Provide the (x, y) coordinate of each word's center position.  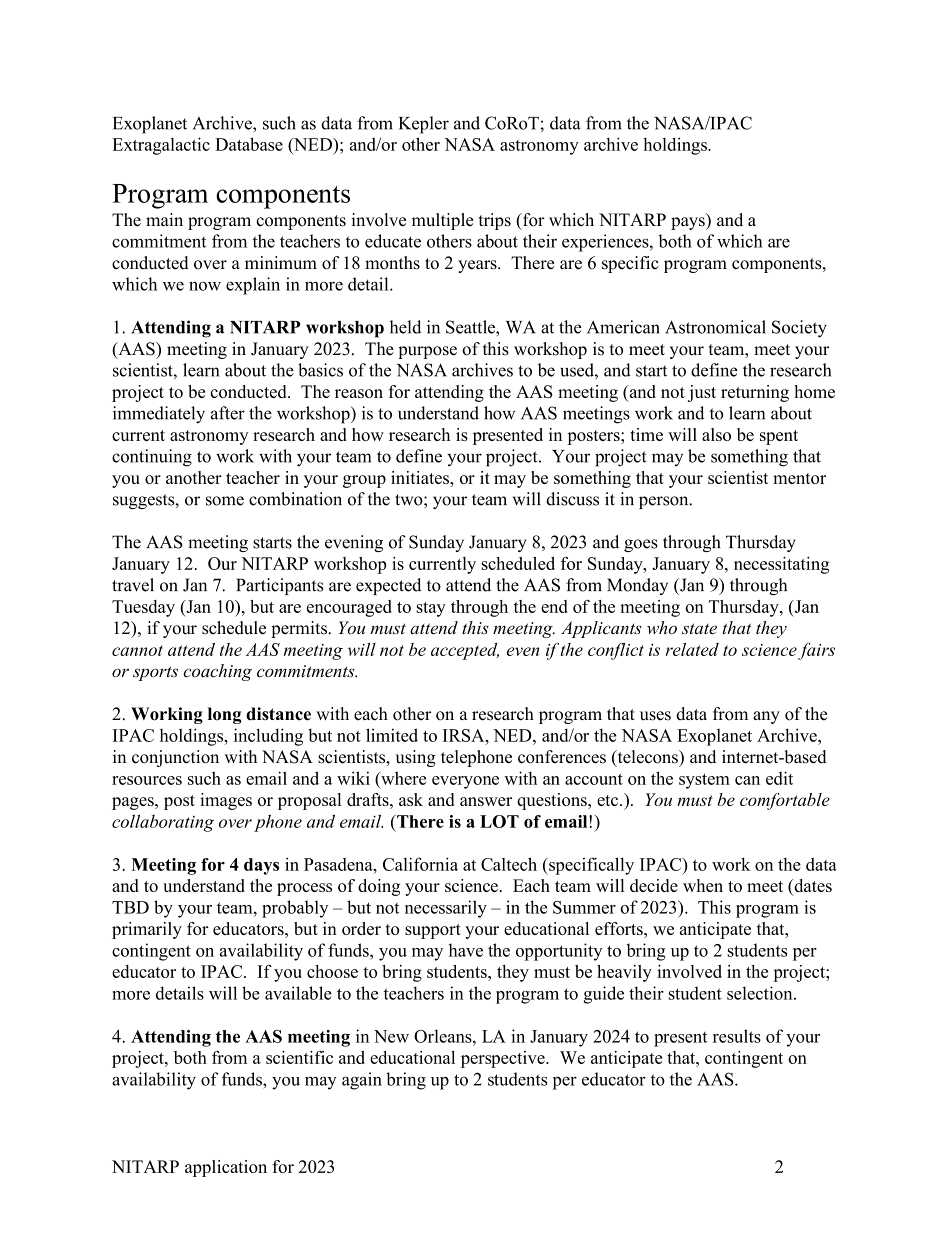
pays (689, 223)
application (226, 1168)
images (226, 801)
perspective (504, 1059)
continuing (152, 458)
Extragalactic (161, 146)
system (704, 781)
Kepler (424, 125)
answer (486, 801)
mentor (799, 478)
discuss (572, 499)
